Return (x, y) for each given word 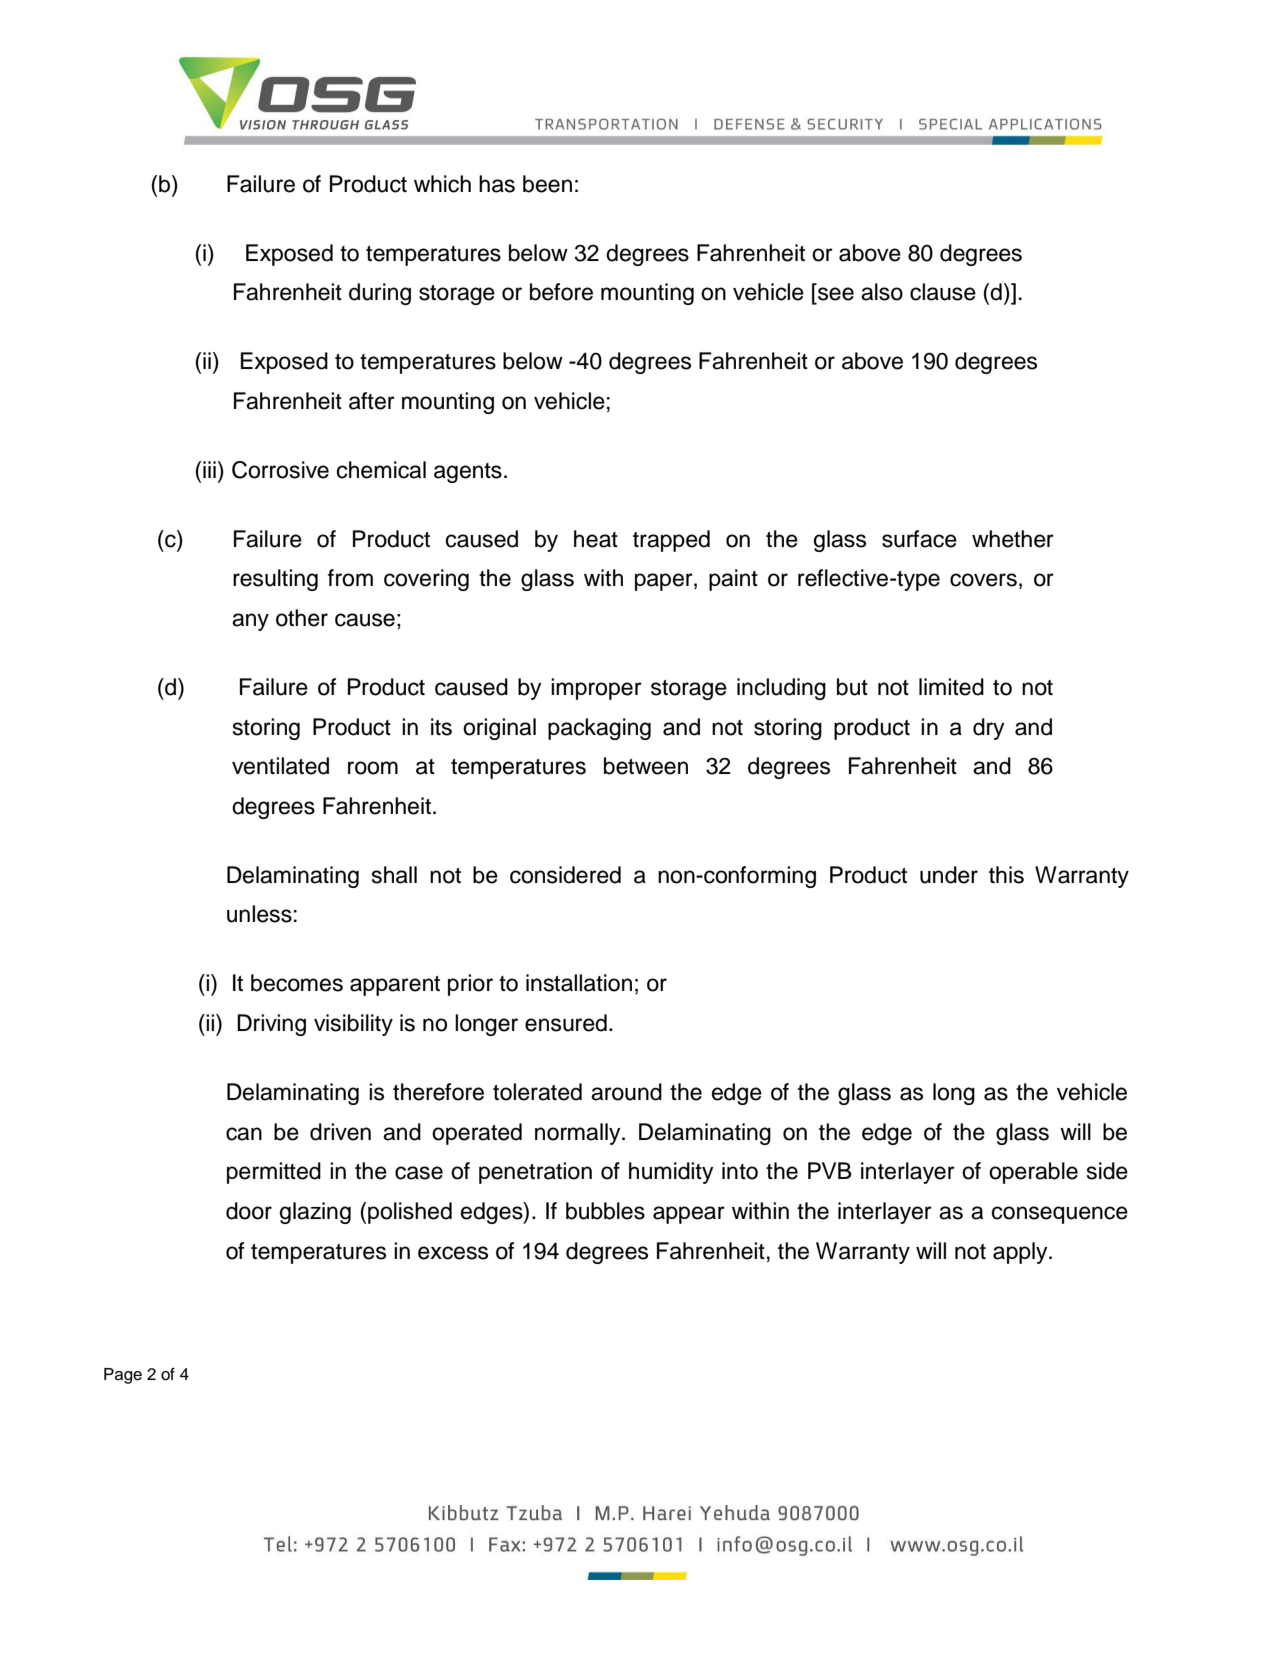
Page (123, 1376)
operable (1033, 1173)
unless (259, 914)
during (380, 294)
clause (943, 292)
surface (919, 539)
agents (468, 473)
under (949, 875)
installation (579, 983)
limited (951, 687)
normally (579, 1134)
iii (209, 469)
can (244, 1134)
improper (596, 689)
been (547, 184)
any (250, 622)
